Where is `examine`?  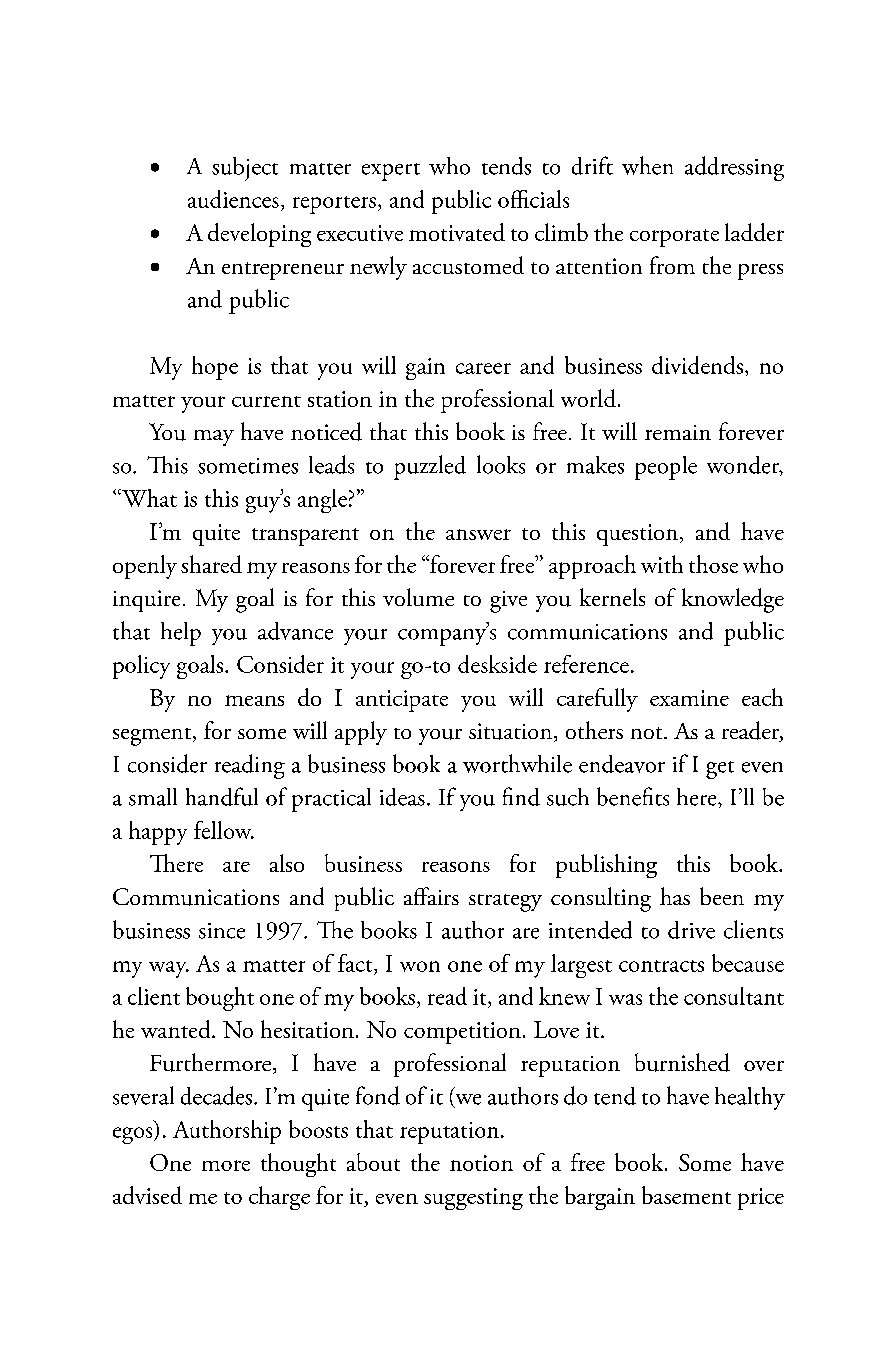
examine is located at coordinates (689, 698).
